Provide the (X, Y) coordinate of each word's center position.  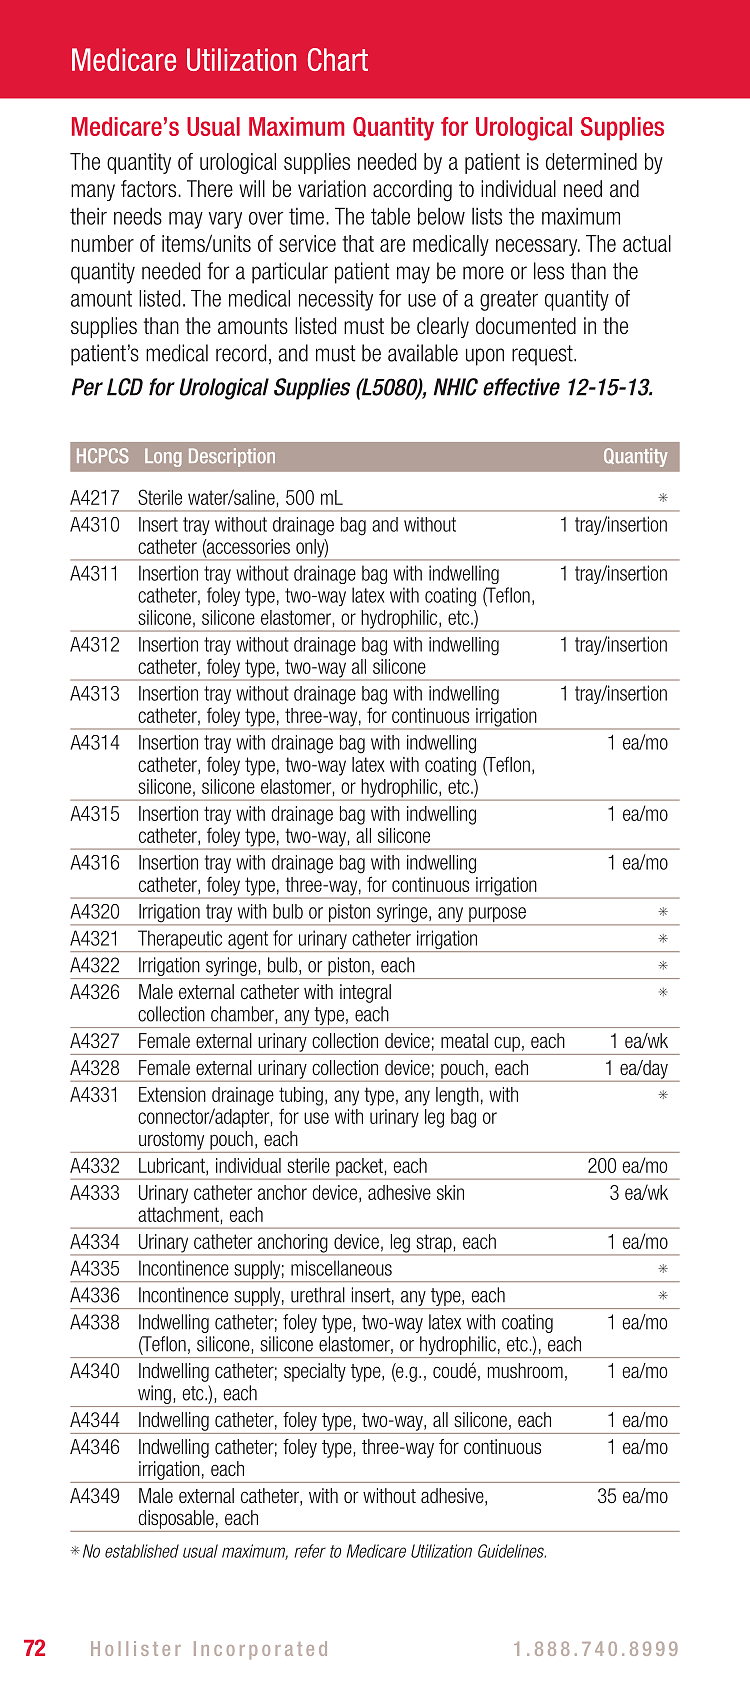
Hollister (136, 1648)
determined (591, 161)
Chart (338, 59)
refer (310, 1551)
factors (150, 189)
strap (434, 1244)
